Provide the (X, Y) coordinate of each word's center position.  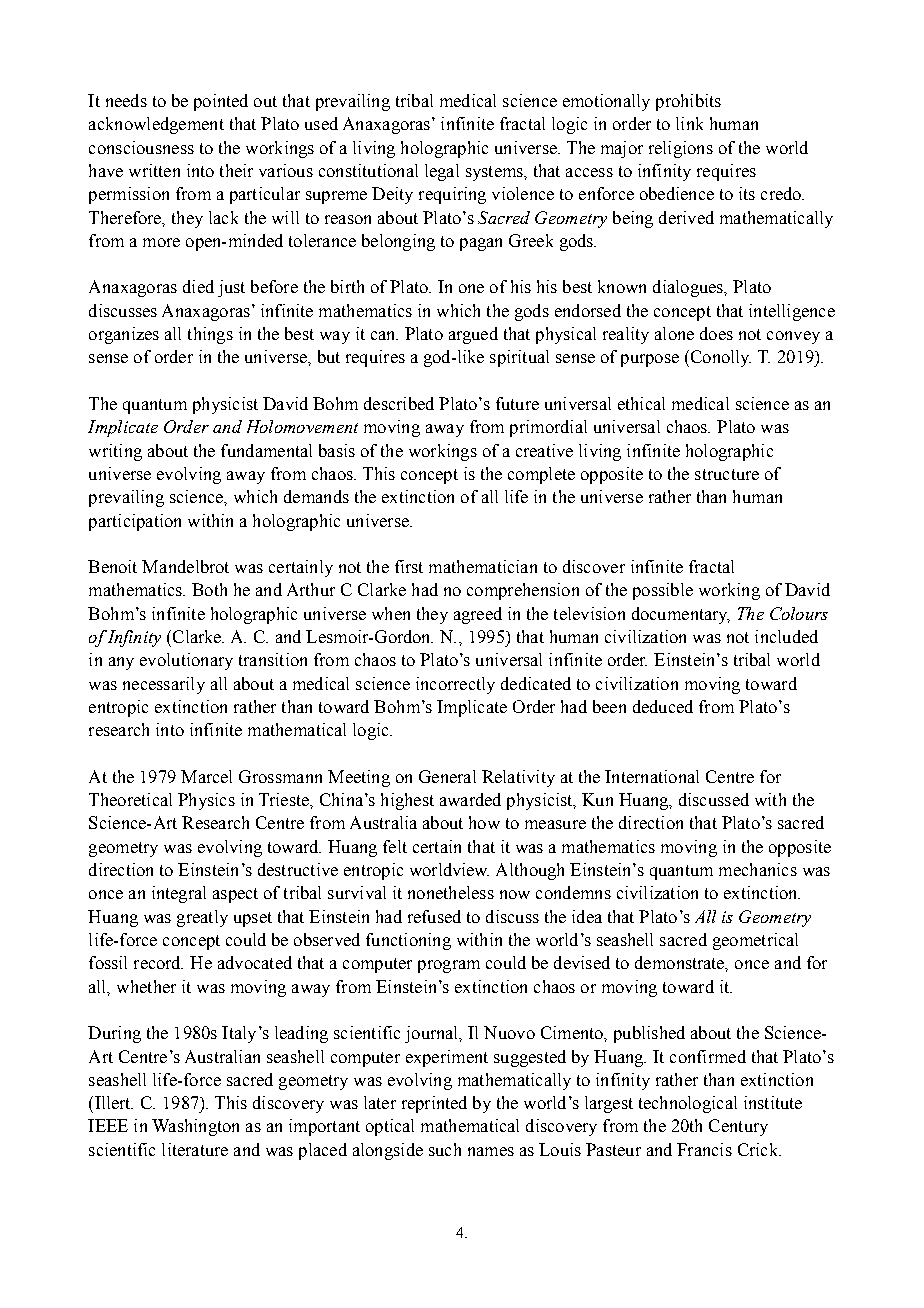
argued (473, 335)
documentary (681, 615)
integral (179, 894)
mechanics (758, 869)
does (716, 333)
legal (442, 172)
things (210, 335)
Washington (195, 1127)
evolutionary (186, 661)
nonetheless (451, 892)
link (689, 123)
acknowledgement (156, 125)
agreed (478, 615)
